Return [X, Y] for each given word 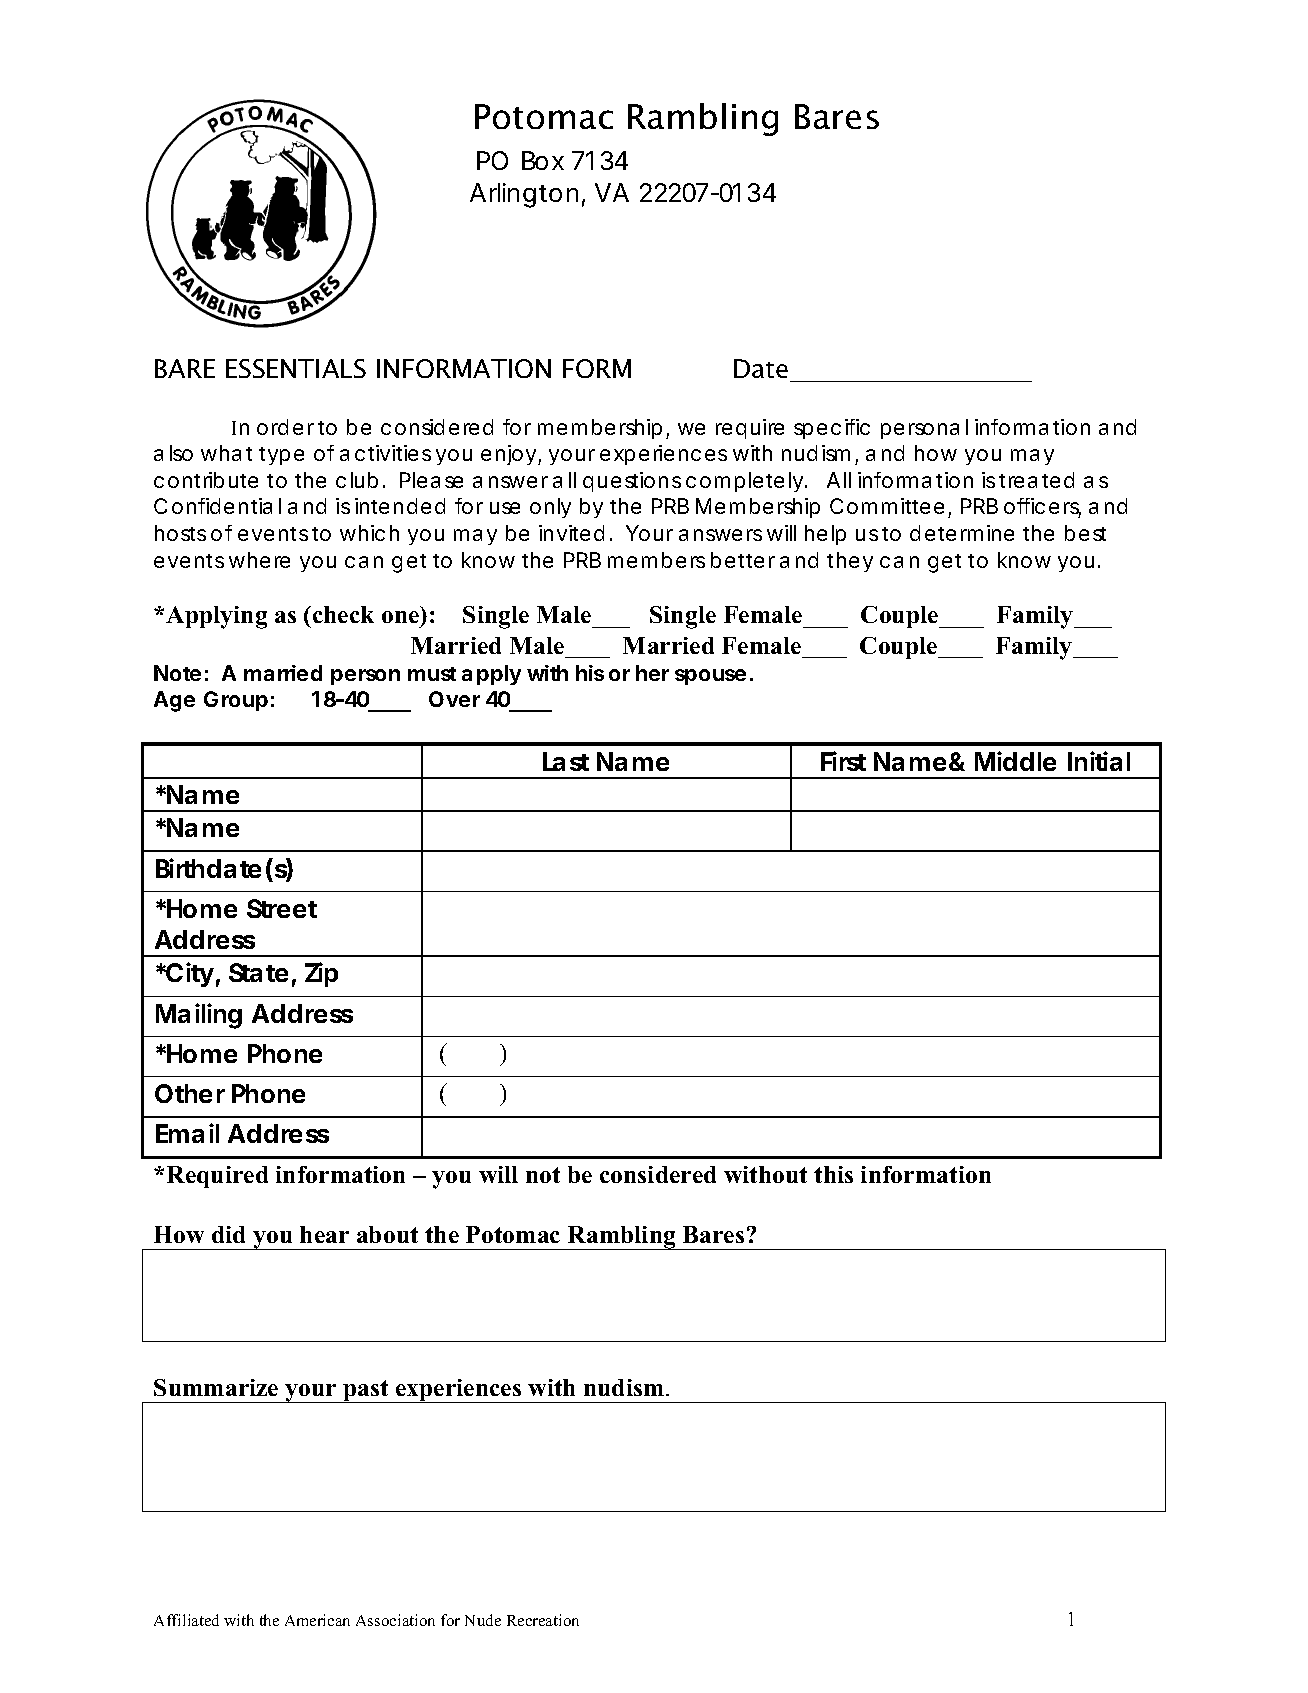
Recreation [543, 1620]
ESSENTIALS [296, 368]
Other [190, 1093]
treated [1036, 480]
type [281, 456]
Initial [1099, 761]
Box [543, 160]
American [317, 1620]
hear [324, 1234]
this [833, 1174]
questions [632, 482]
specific [832, 429]
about [387, 1234]
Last [566, 761]
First [843, 761]
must [432, 674]
